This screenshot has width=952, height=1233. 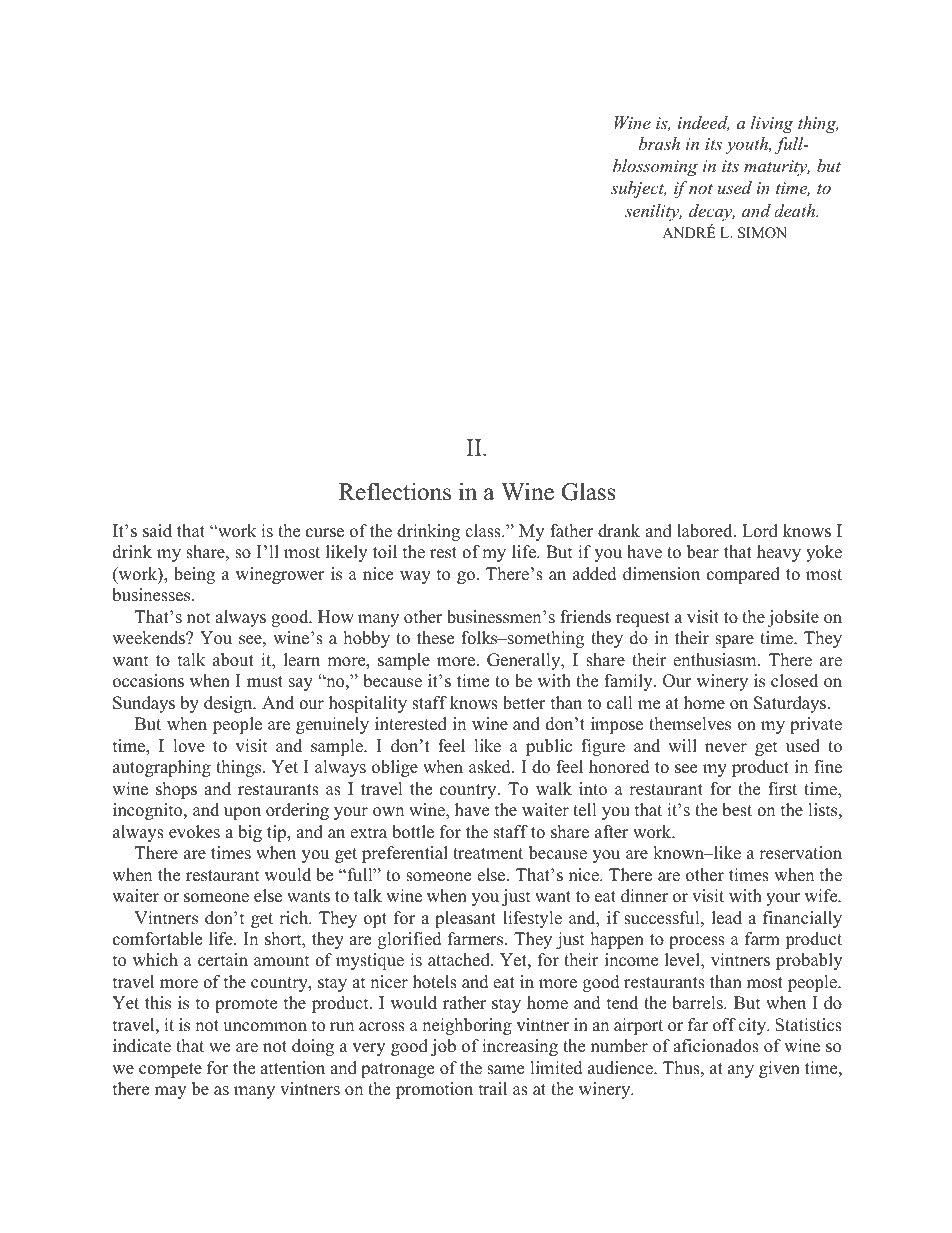 What do you see at coordinates (638, 189) in the screenshot?
I see `subject` at bounding box center [638, 189].
